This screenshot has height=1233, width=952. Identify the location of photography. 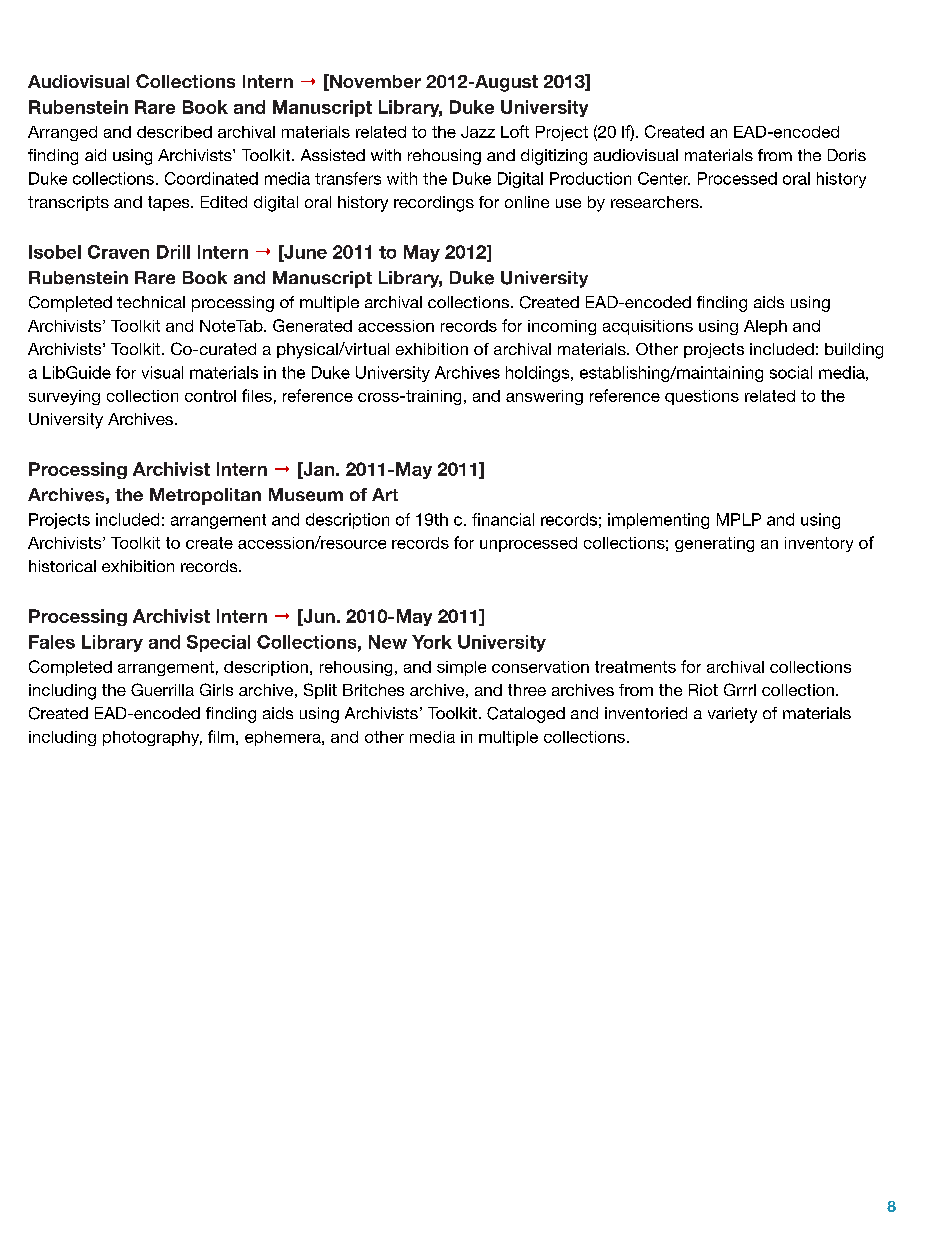
(152, 738).
